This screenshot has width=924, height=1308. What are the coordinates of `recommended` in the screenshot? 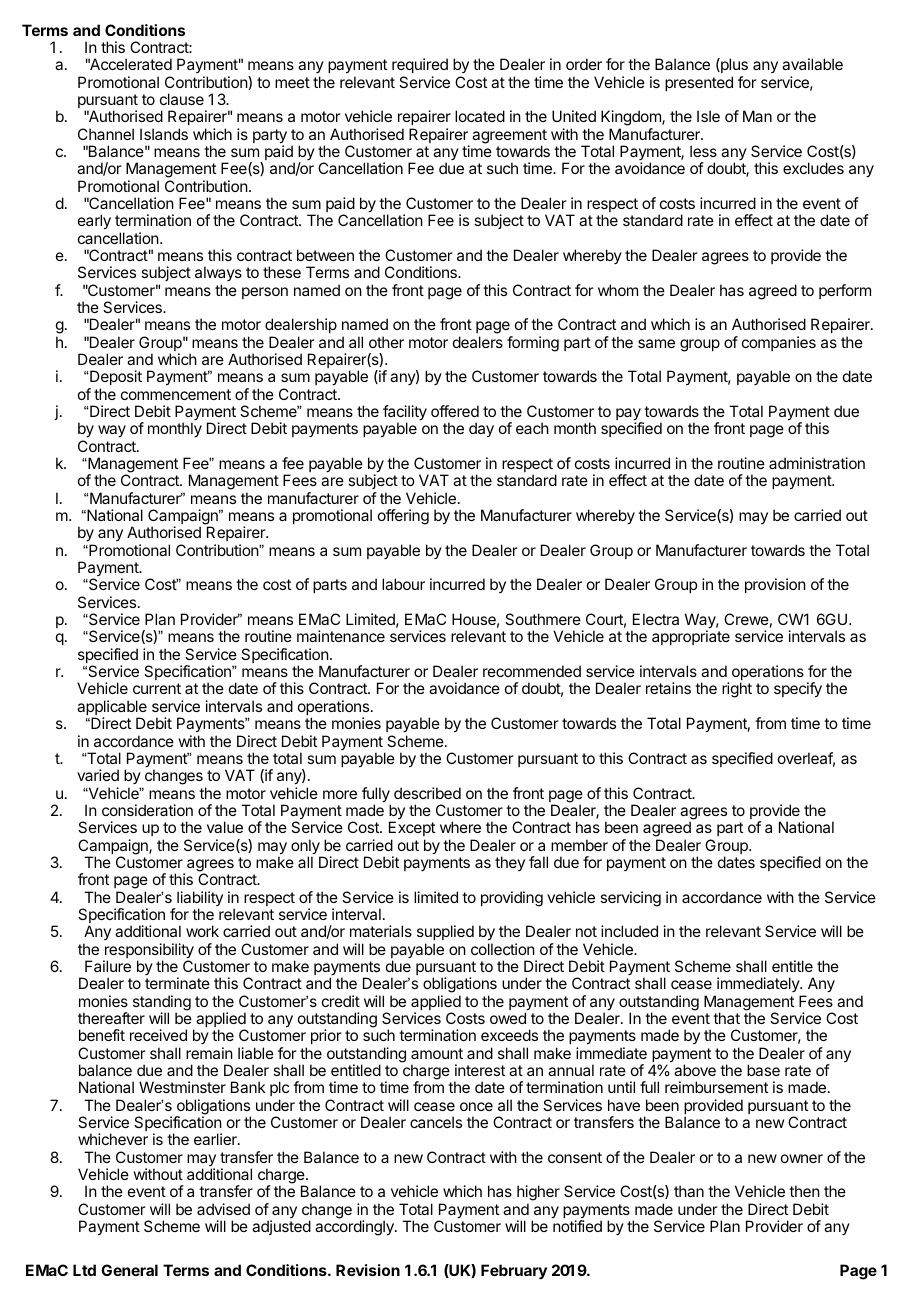 It's located at (532, 671).
